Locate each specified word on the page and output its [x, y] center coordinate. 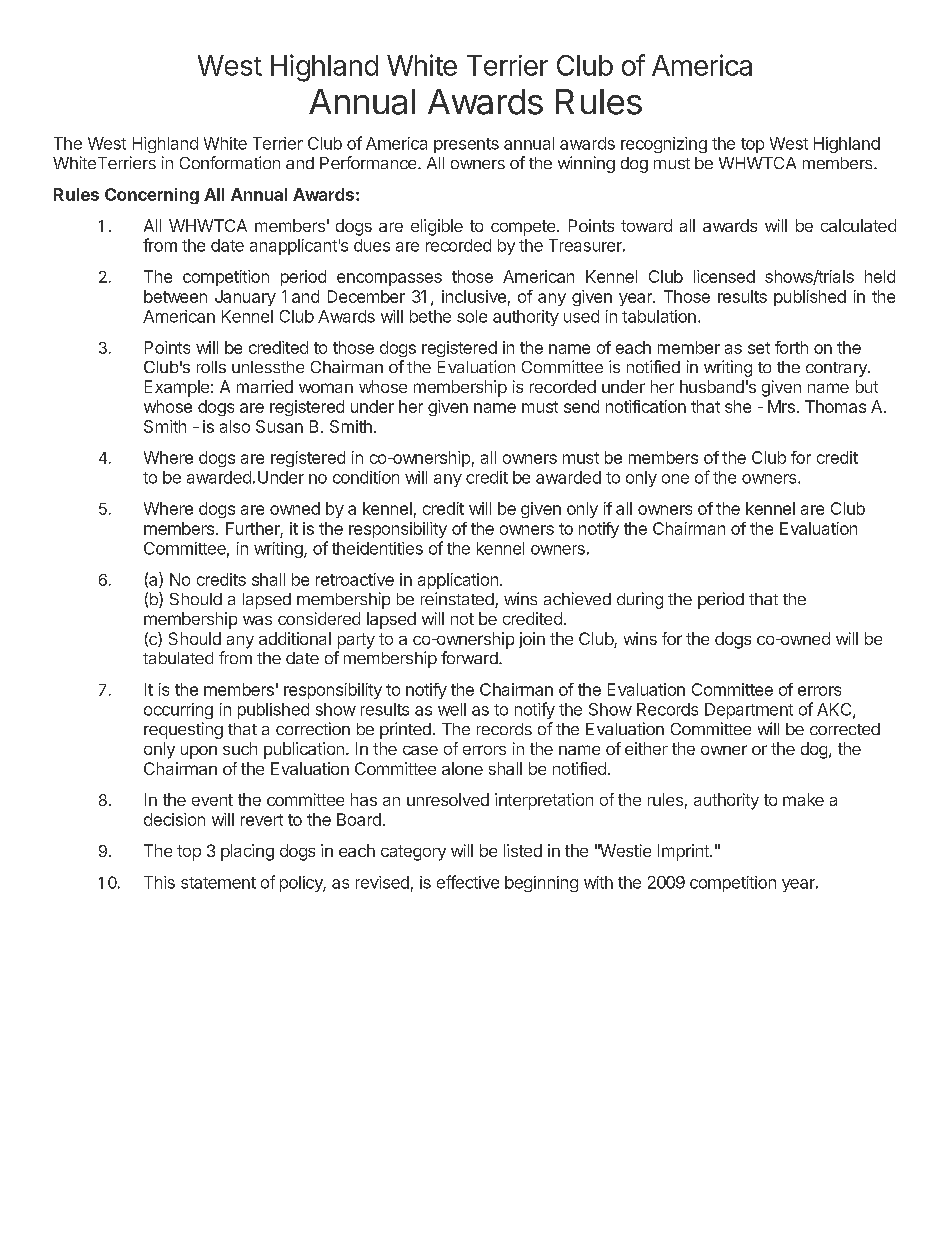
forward [470, 657]
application [458, 581]
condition [366, 477]
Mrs [781, 406]
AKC [835, 710]
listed [523, 850]
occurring [178, 711]
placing [247, 852]
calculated [858, 225]
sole [472, 316]
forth [791, 347]
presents [466, 145]
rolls [211, 367]
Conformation [230, 162]
